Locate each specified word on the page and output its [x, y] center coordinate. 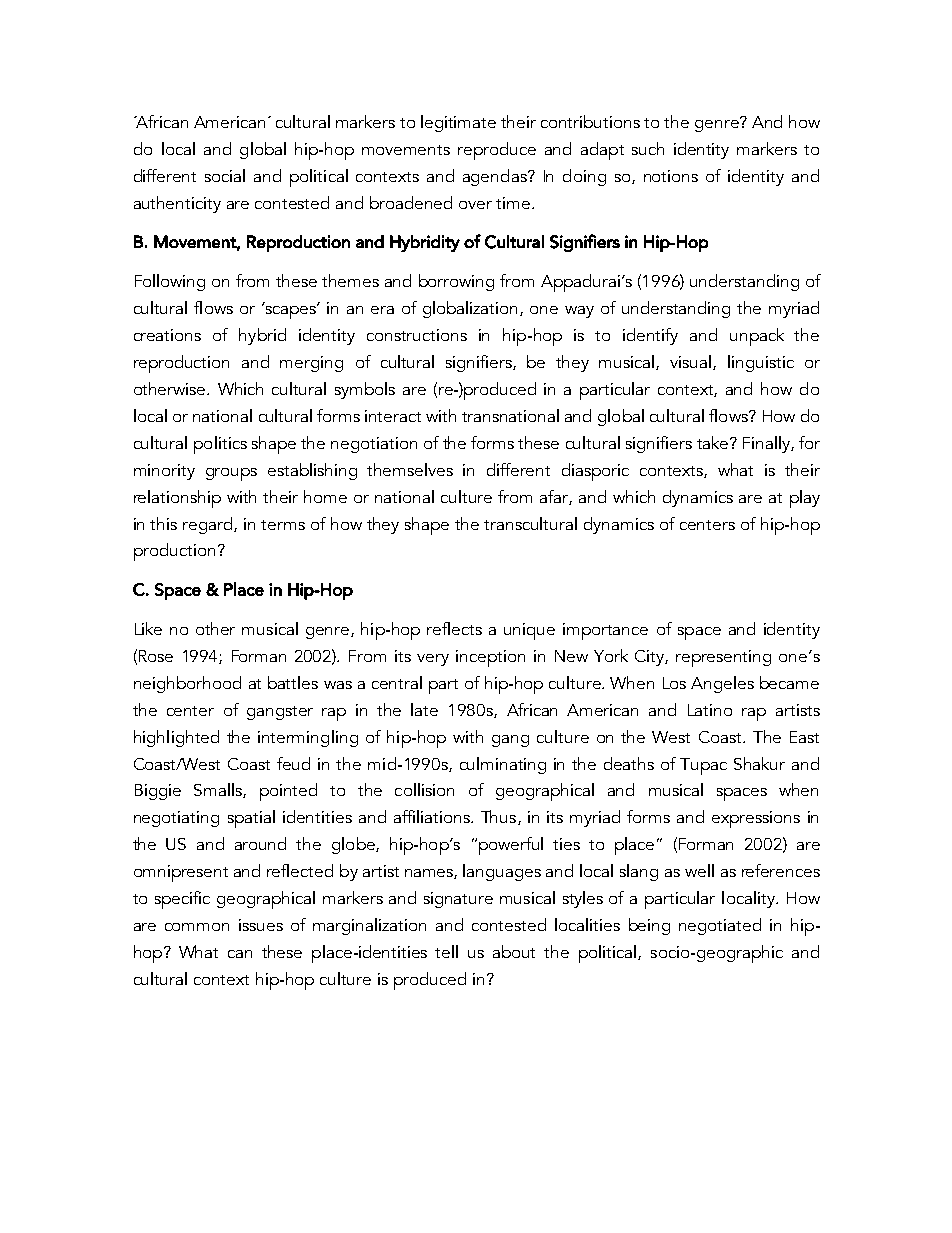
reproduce [497, 151]
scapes [291, 311]
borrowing [456, 282]
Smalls [219, 790]
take [714, 442]
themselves [410, 469]
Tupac [703, 766]
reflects [454, 628]
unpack [757, 337]
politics [220, 445]
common [197, 927]
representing [723, 658]
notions [671, 176]
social [225, 175]
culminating [503, 765]
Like [148, 628]
